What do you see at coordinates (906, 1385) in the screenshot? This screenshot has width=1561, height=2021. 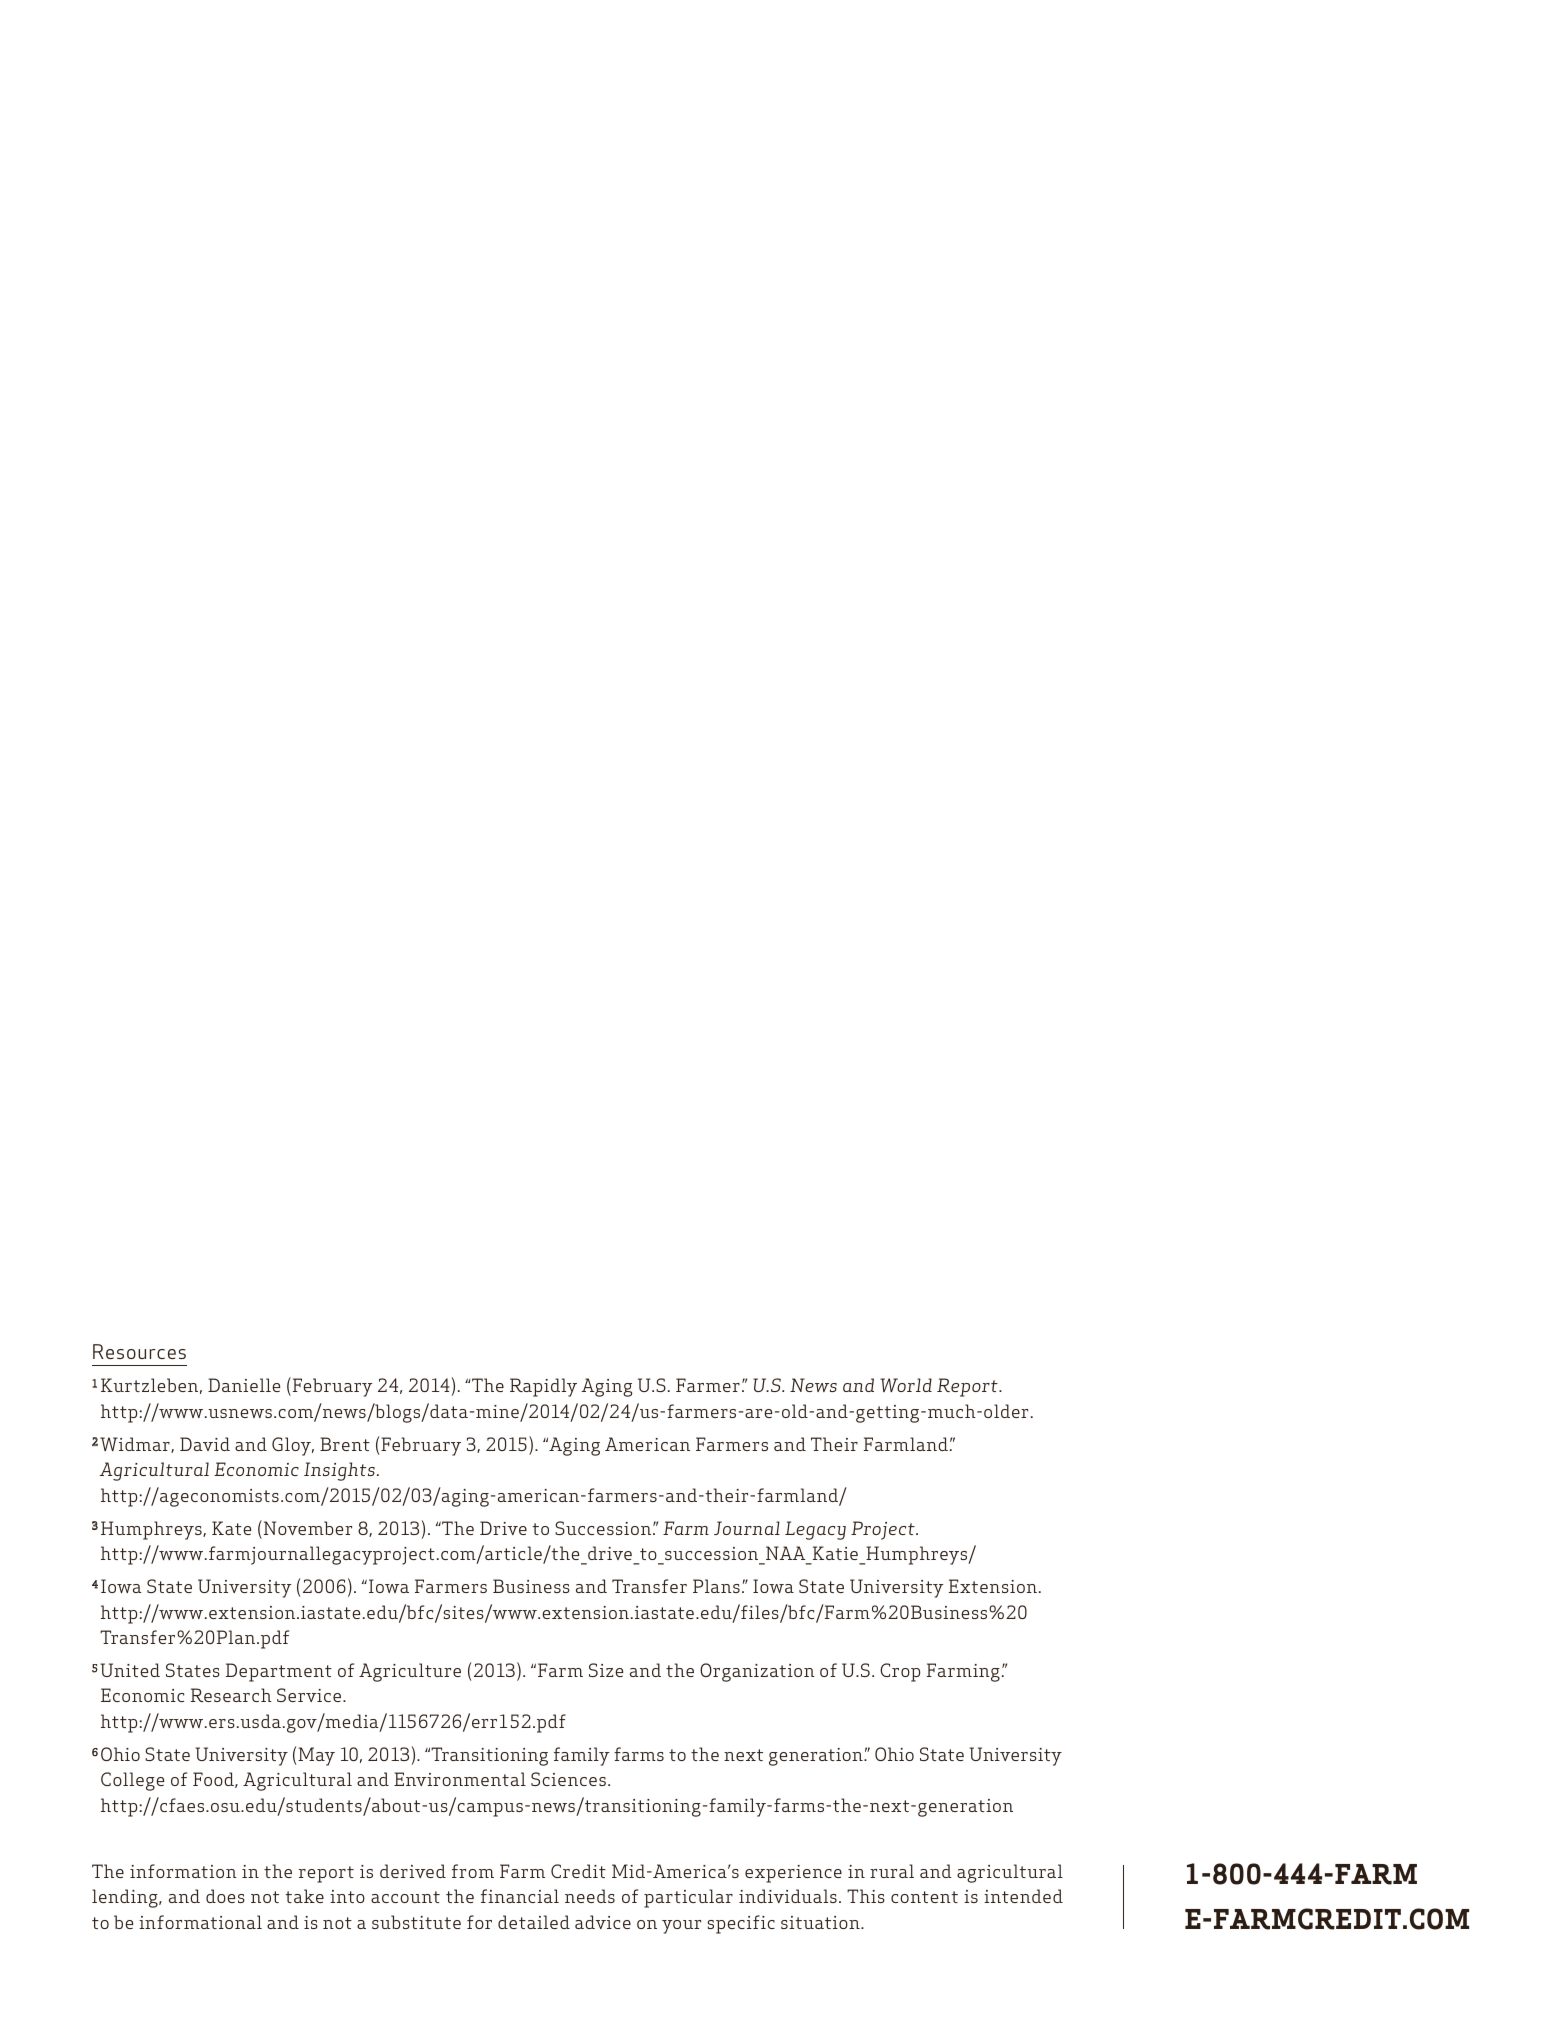 I see `World` at bounding box center [906, 1385].
